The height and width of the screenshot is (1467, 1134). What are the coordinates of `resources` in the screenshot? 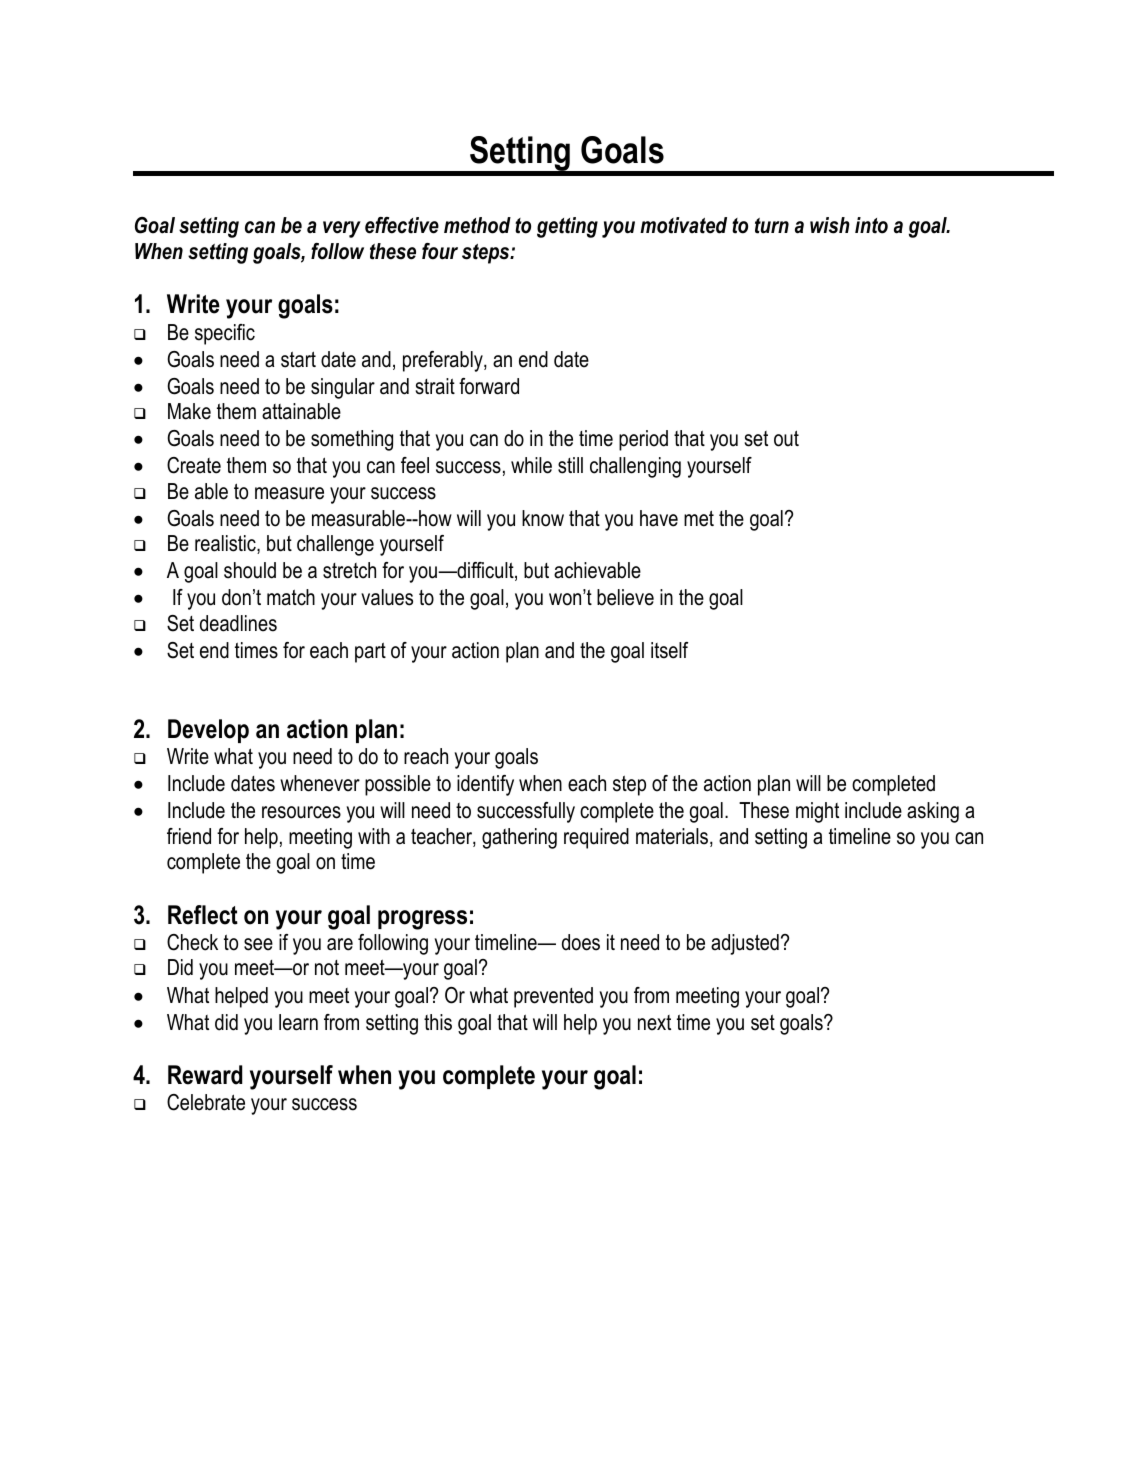 It's located at (301, 812).
